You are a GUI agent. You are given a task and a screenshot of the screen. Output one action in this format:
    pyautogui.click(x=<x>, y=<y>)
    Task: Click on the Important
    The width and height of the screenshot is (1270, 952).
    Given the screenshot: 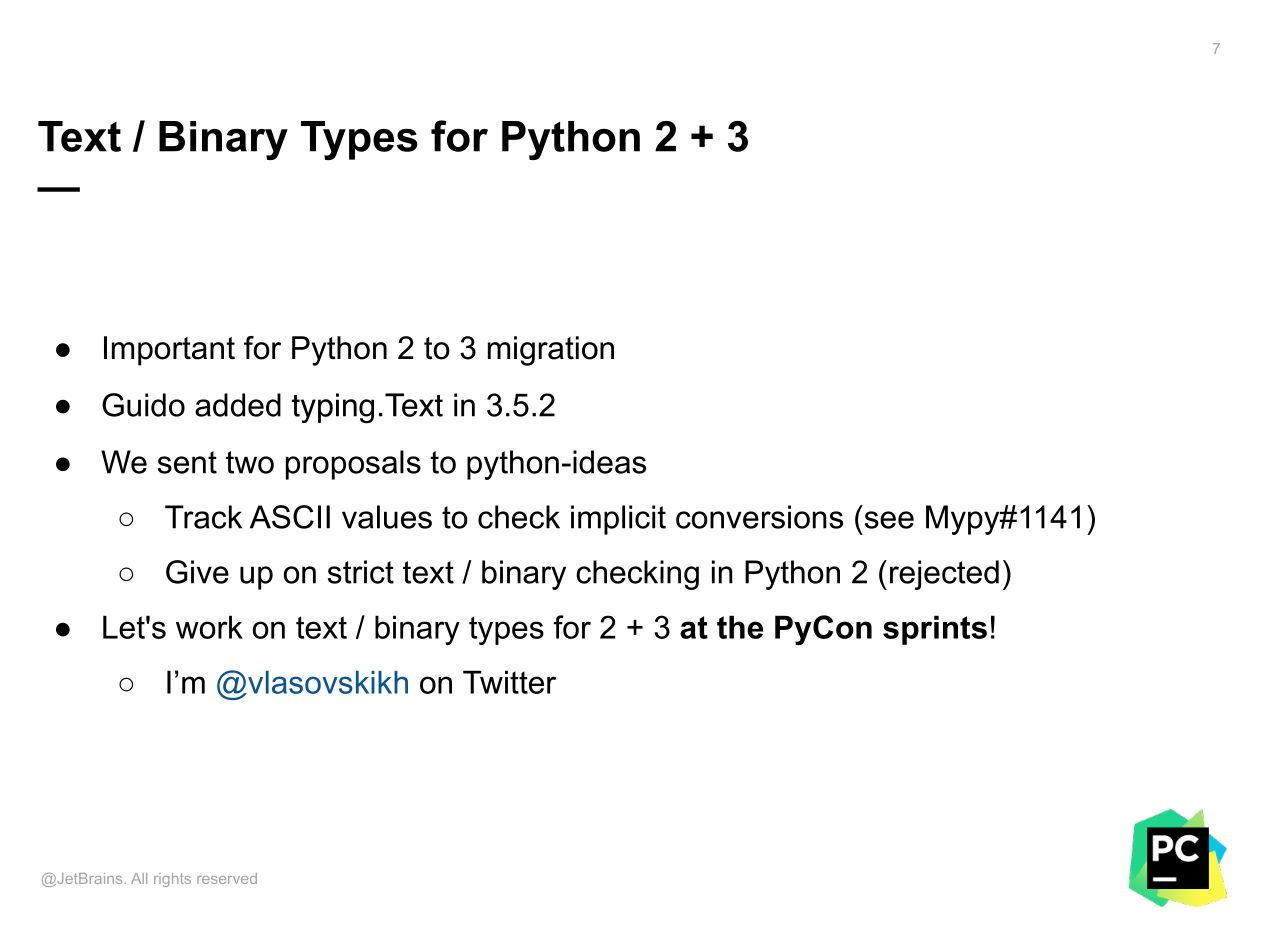 What is the action you would take?
    pyautogui.click(x=169, y=351)
